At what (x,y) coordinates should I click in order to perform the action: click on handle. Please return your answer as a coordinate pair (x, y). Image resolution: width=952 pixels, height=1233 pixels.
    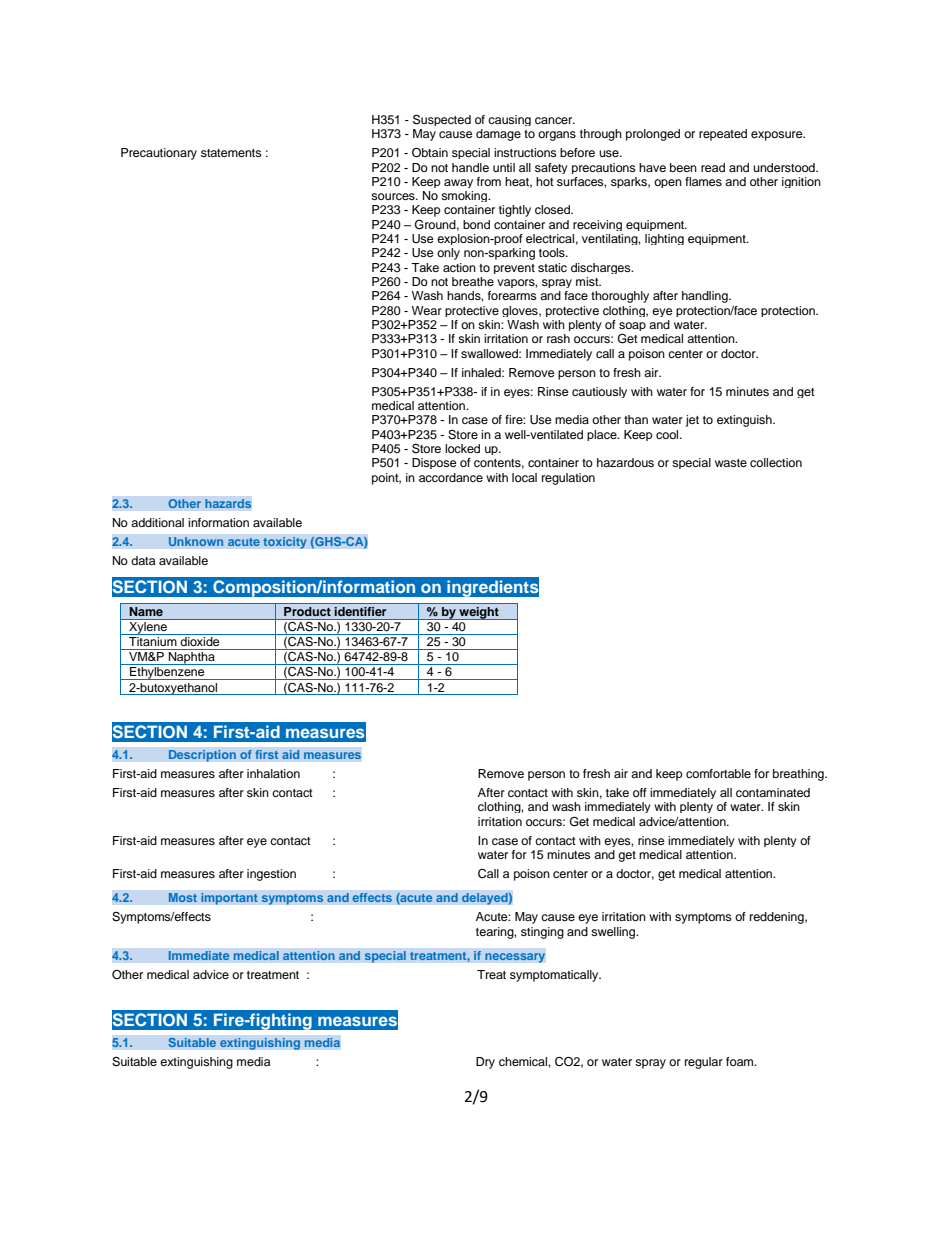
    Looking at the image, I should click on (470, 167).
